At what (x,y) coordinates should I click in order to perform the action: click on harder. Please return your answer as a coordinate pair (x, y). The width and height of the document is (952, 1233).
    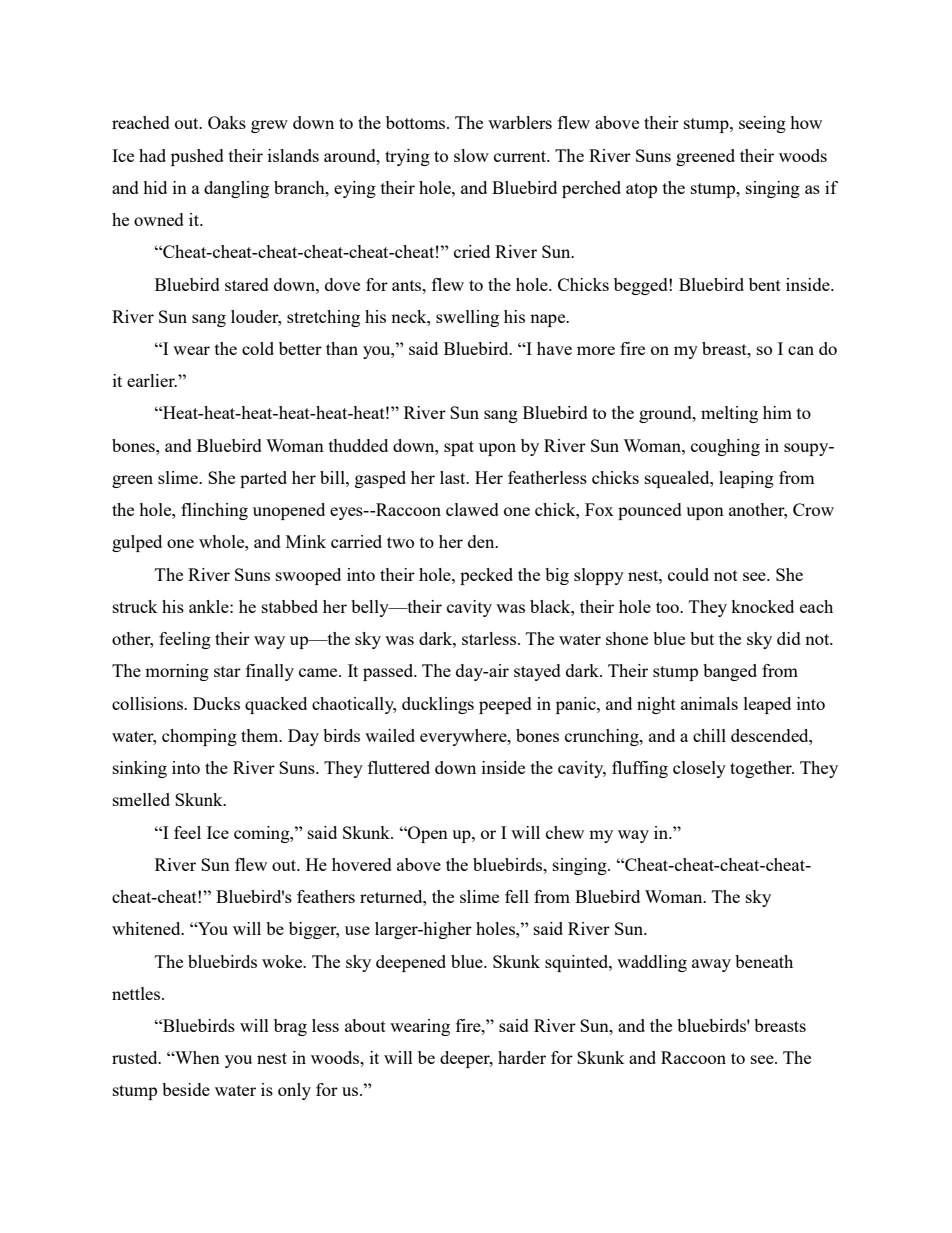
    Looking at the image, I should click on (522, 1057).
